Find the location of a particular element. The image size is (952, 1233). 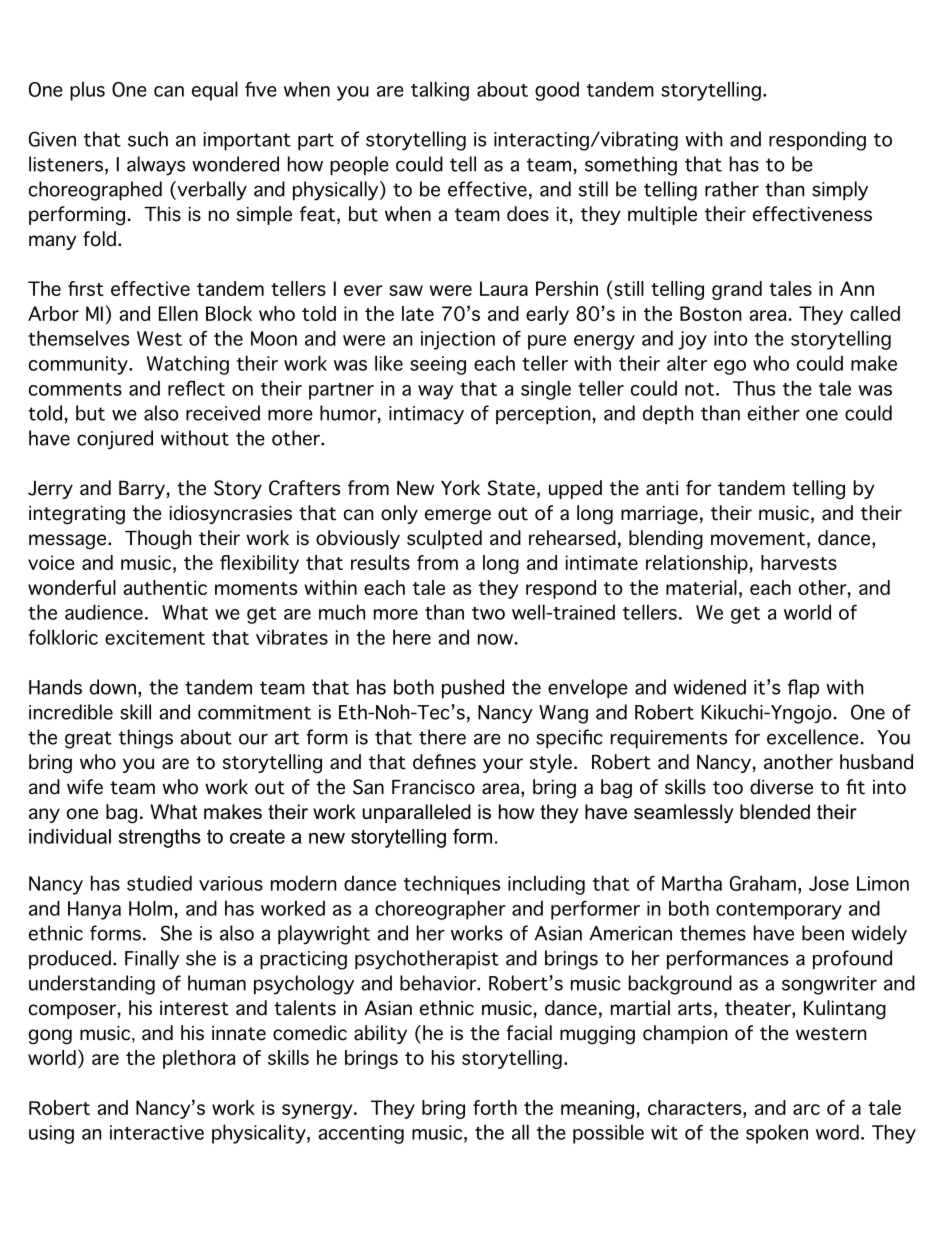

rather is located at coordinates (732, 189).
